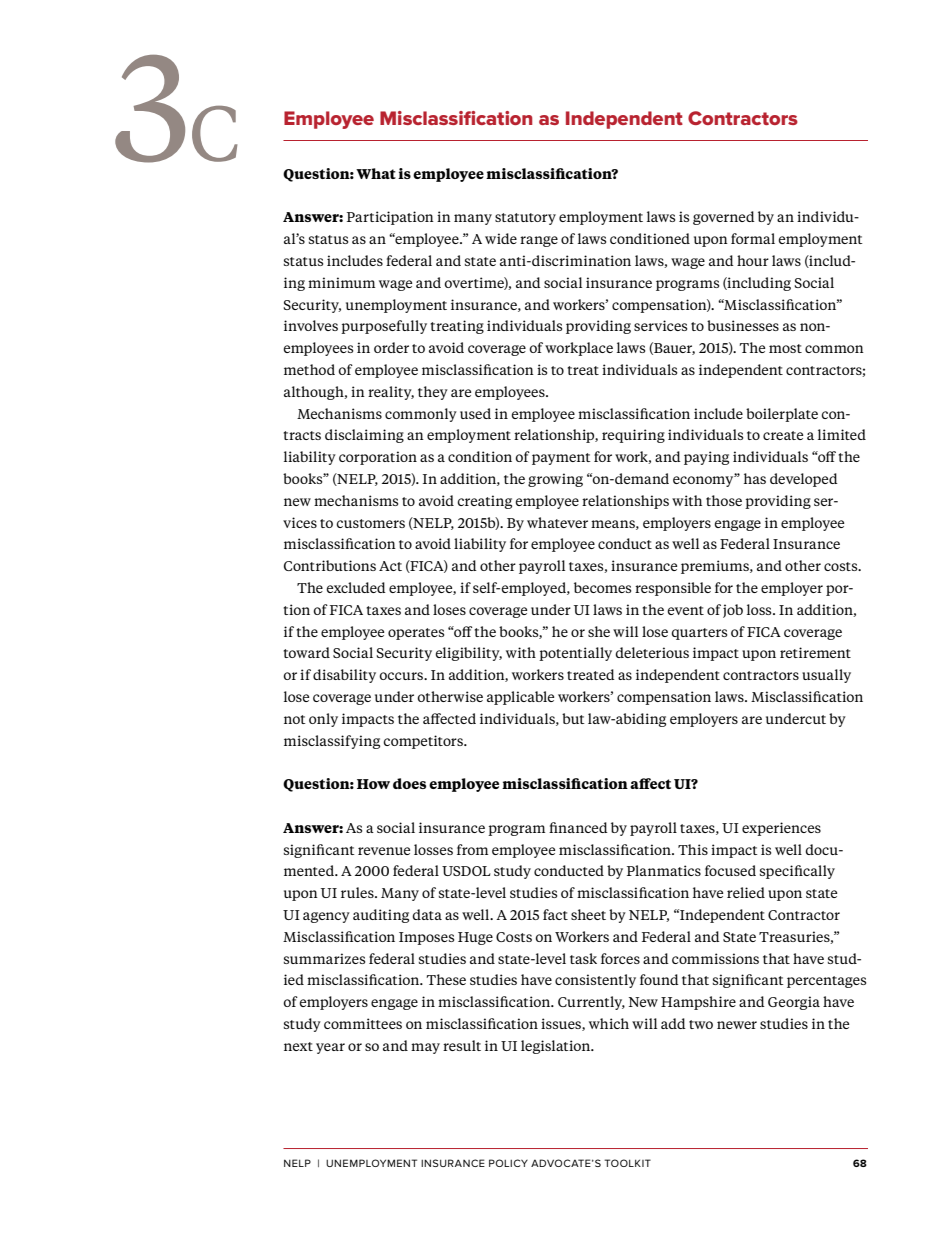 This document has width=952, height=1233. Describe the element at coordinates (578, 827) in the document. I see `financed` at that location.
